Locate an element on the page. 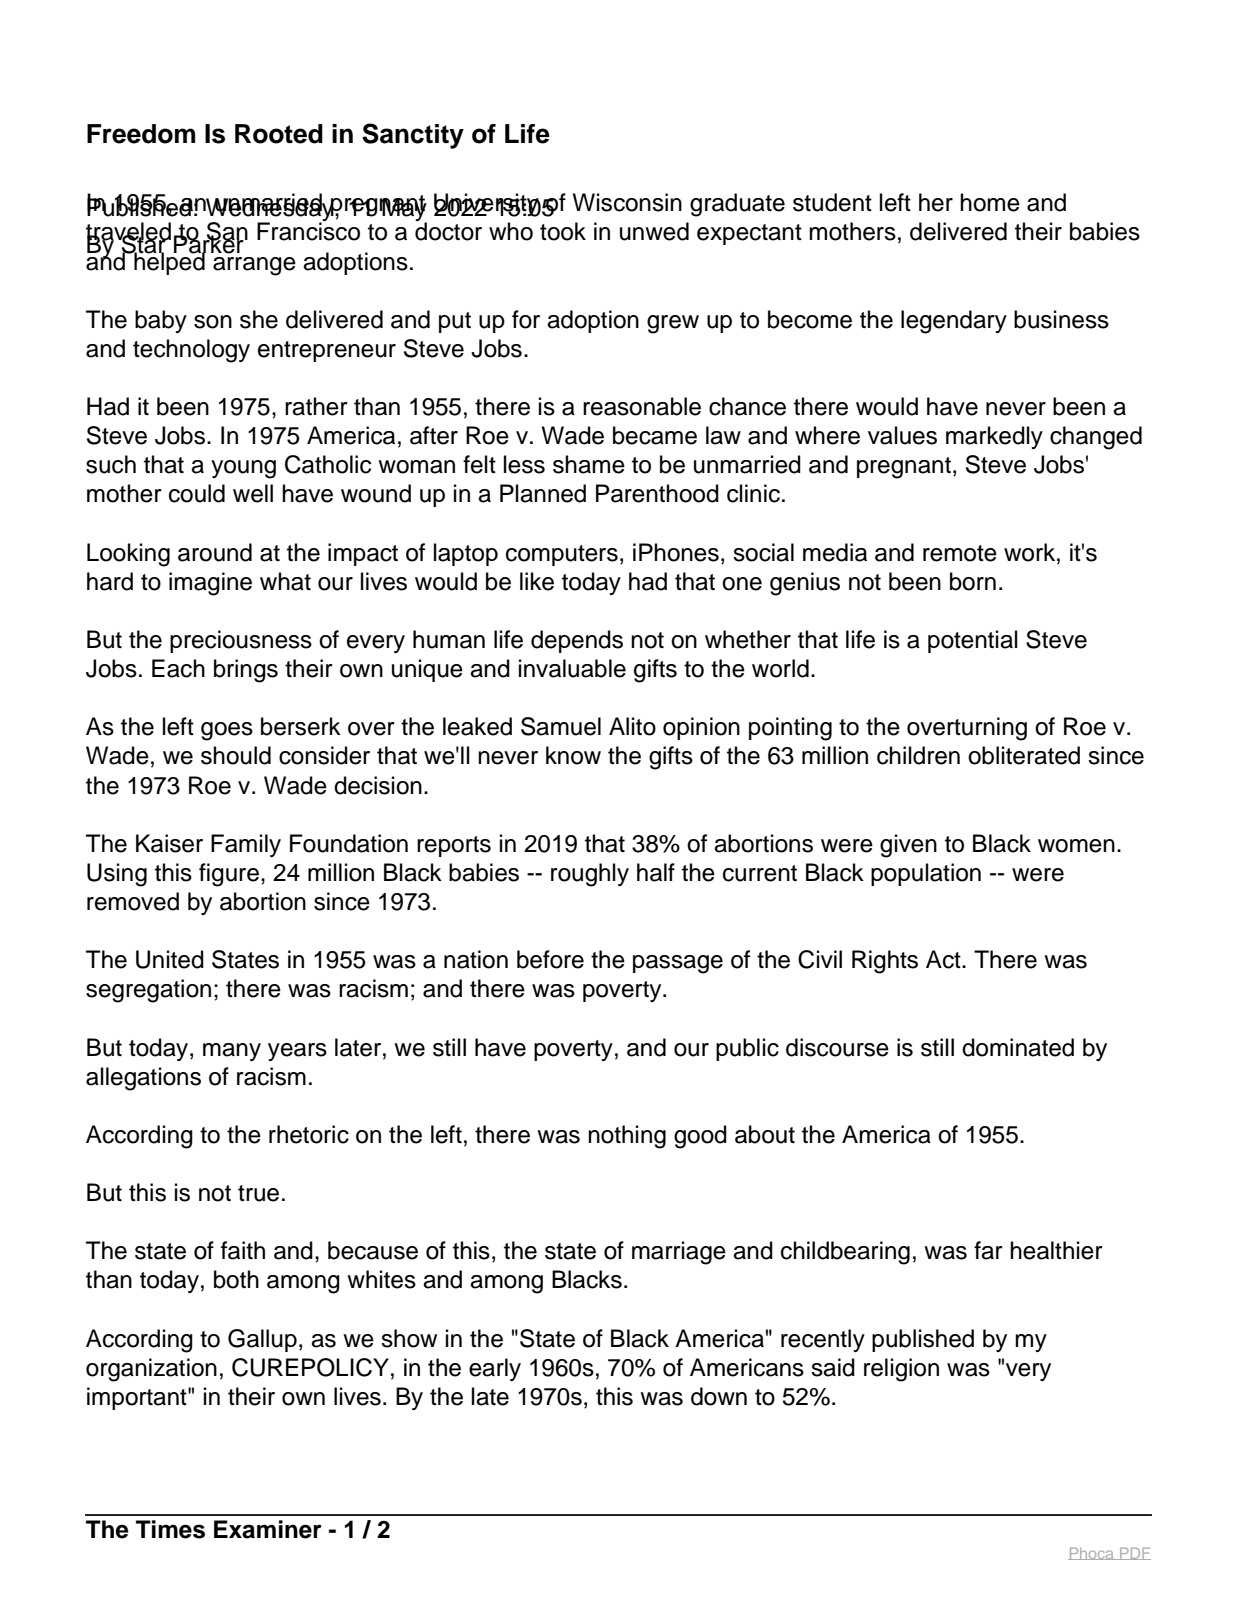 The width and height of the document is (1237, 1601). down is located at coordinates (719, 1396).
